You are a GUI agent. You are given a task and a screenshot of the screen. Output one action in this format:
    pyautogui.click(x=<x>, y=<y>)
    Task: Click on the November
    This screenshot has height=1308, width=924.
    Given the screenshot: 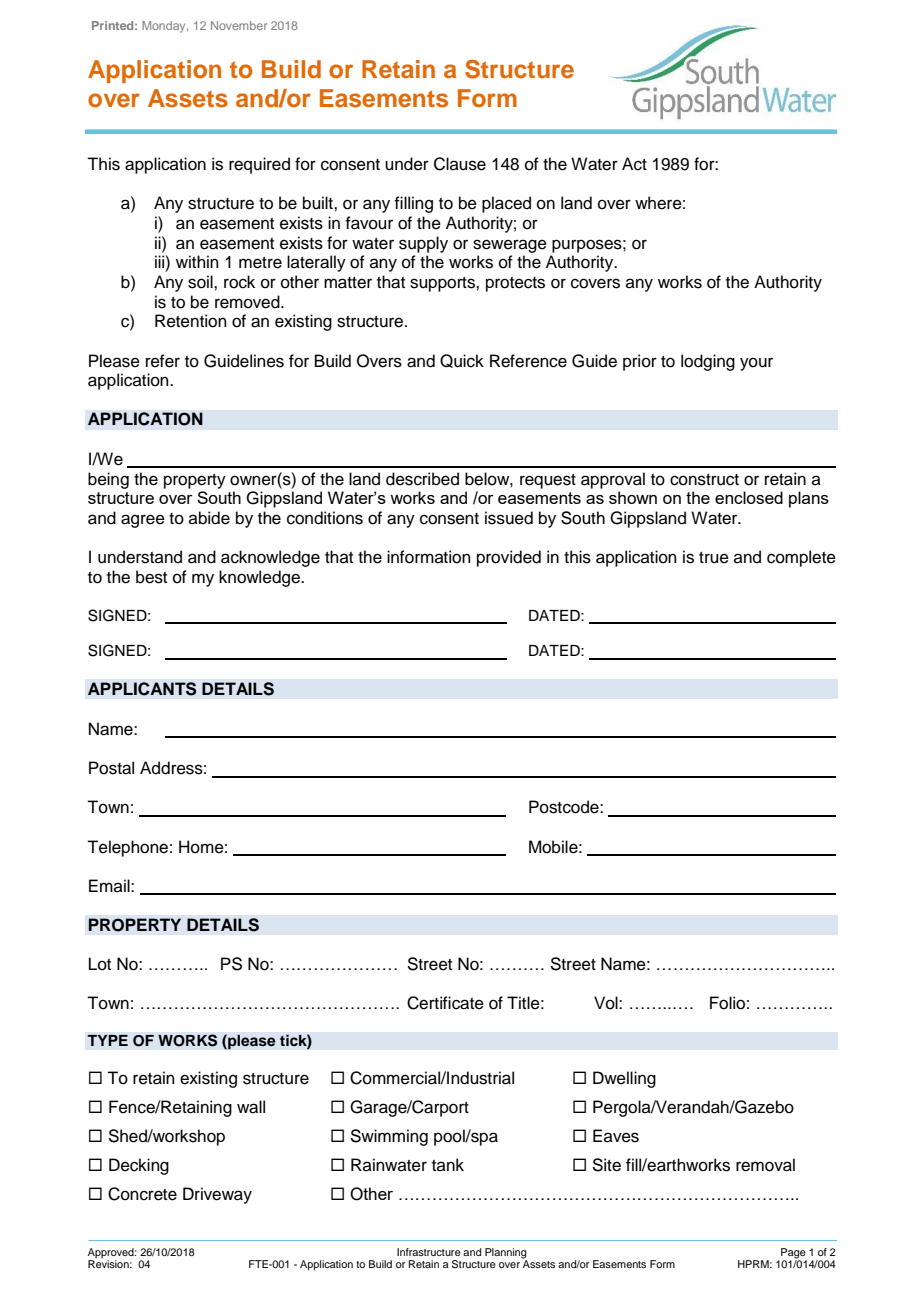 What is the action you would take?
    pyautogui.click(x=239, y=25)
